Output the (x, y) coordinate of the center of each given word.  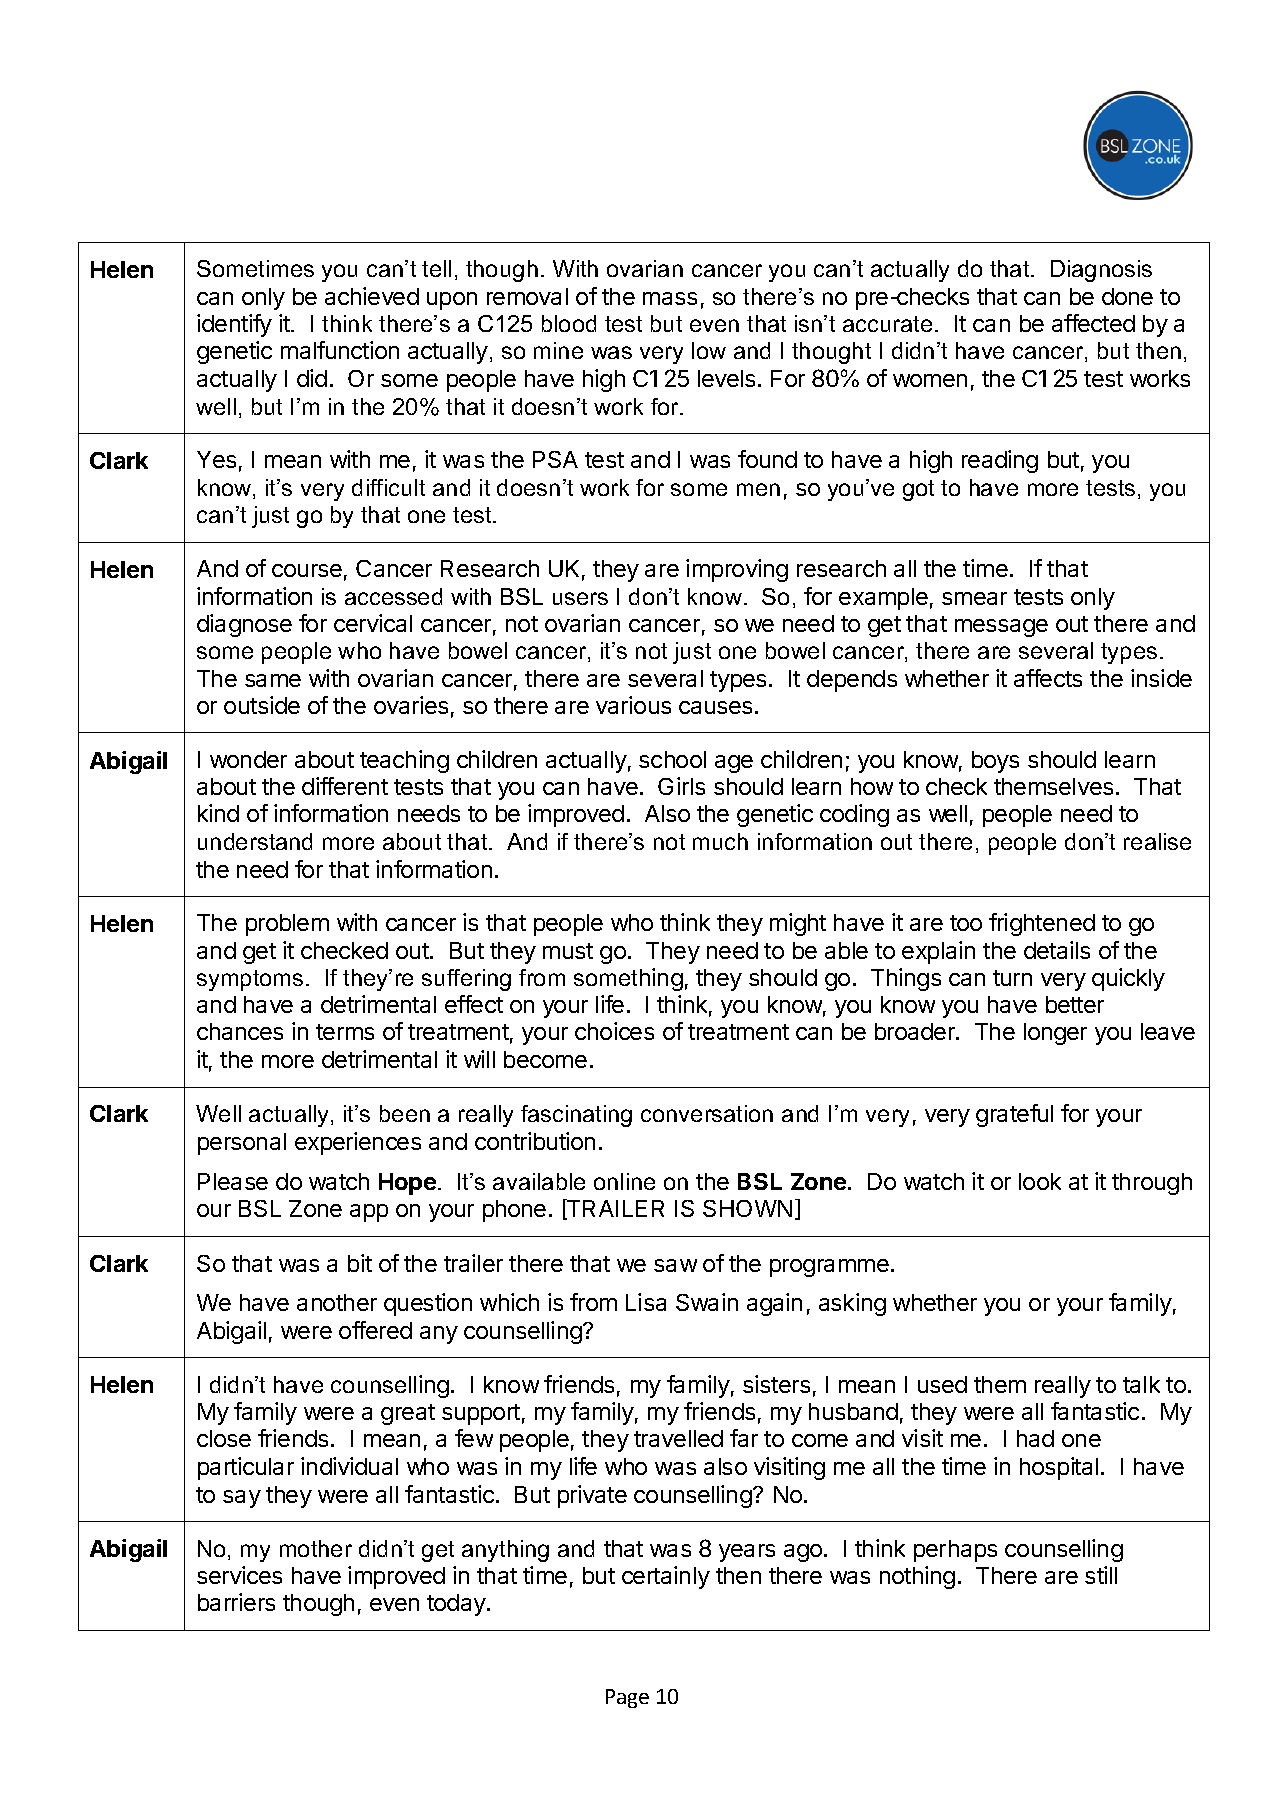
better (1075, 1004)
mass (670, 298)
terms (345, 1032)
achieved (372, 296)
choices (614, 1031)
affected (1093, 323)
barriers (236, 1602)
